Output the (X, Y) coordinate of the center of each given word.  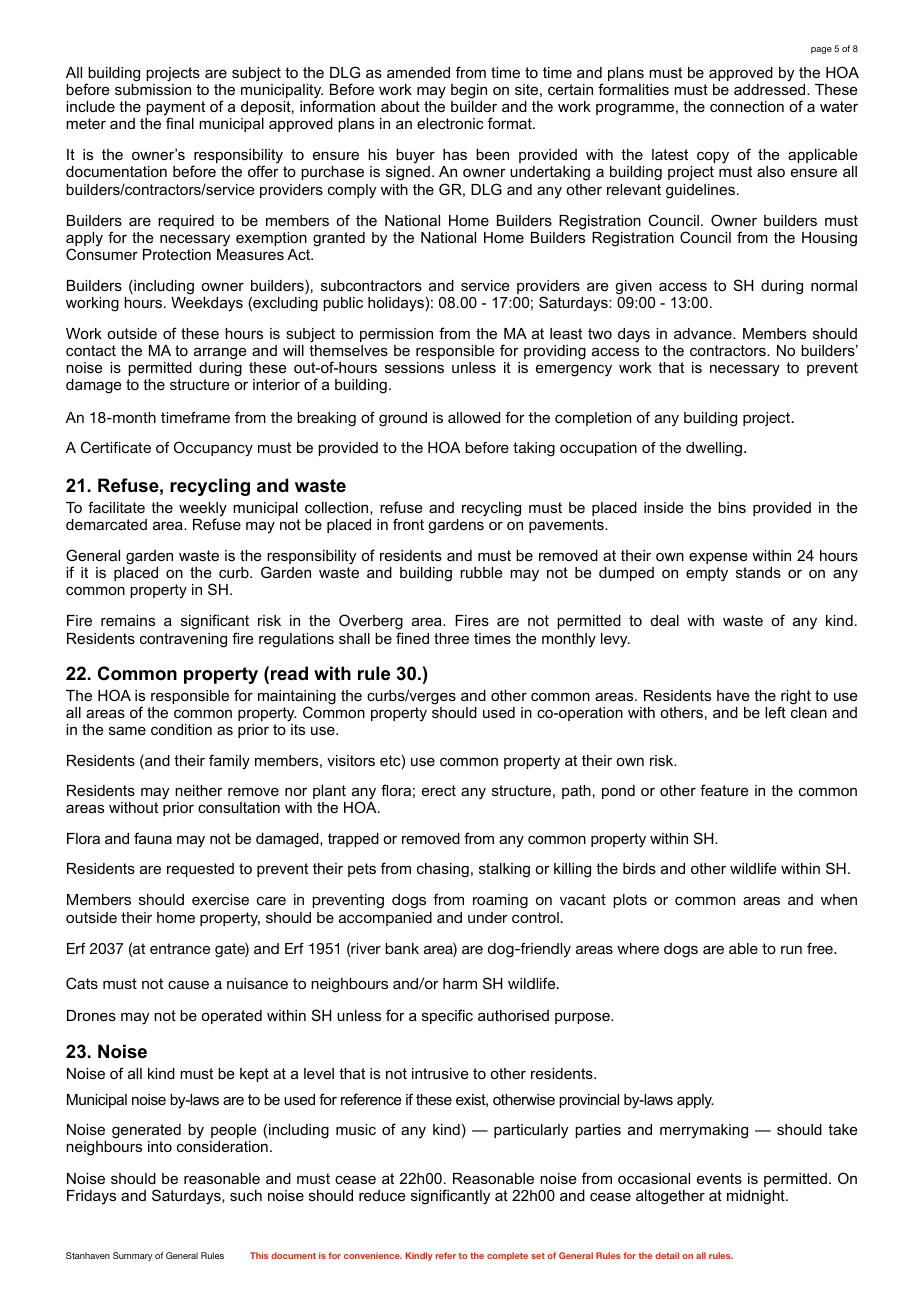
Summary (132, 1256)
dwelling (715, 449)
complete (507, 1256)
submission (153, 89)
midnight (757, 1197)
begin (469, 91)
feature (724, 790)
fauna (153, 838)
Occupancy (213, 448)
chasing (443, 870)
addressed (771, 89)
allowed (474, 417)
